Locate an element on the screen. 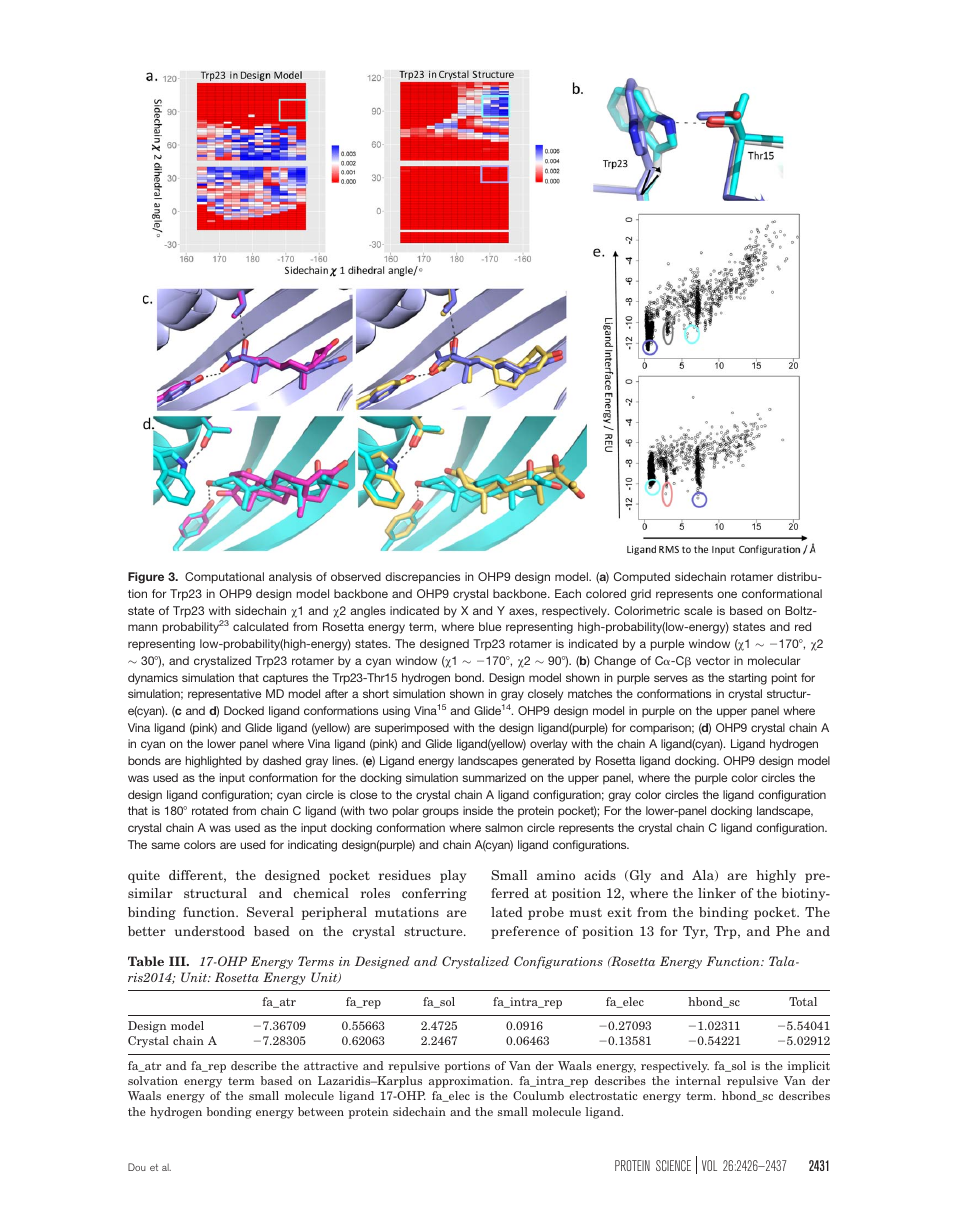 This screenshot has width=958, height=1232. Figure is located at coordinates (146, 578).
